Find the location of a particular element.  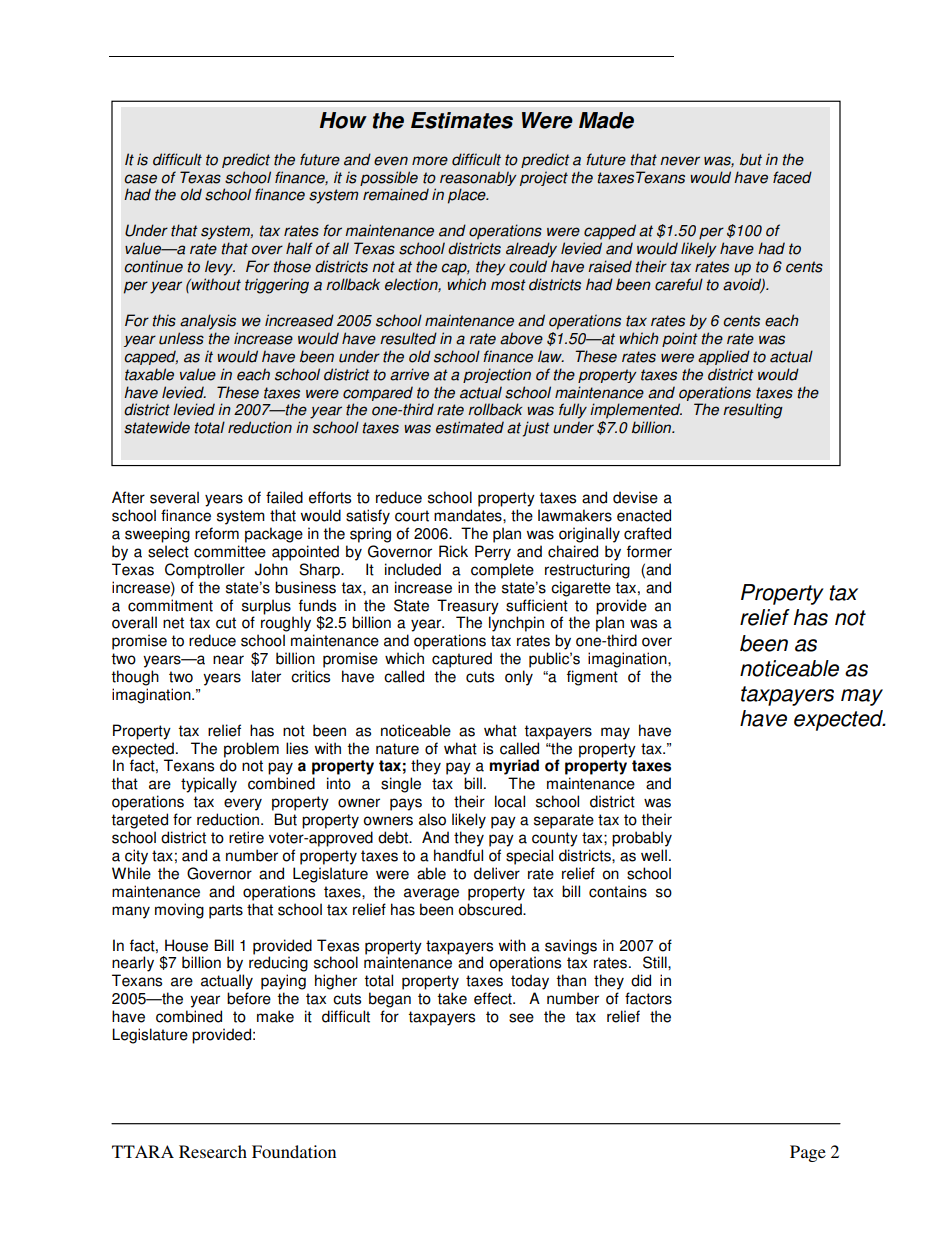

reasonably is located at coordinates (478, 180).
